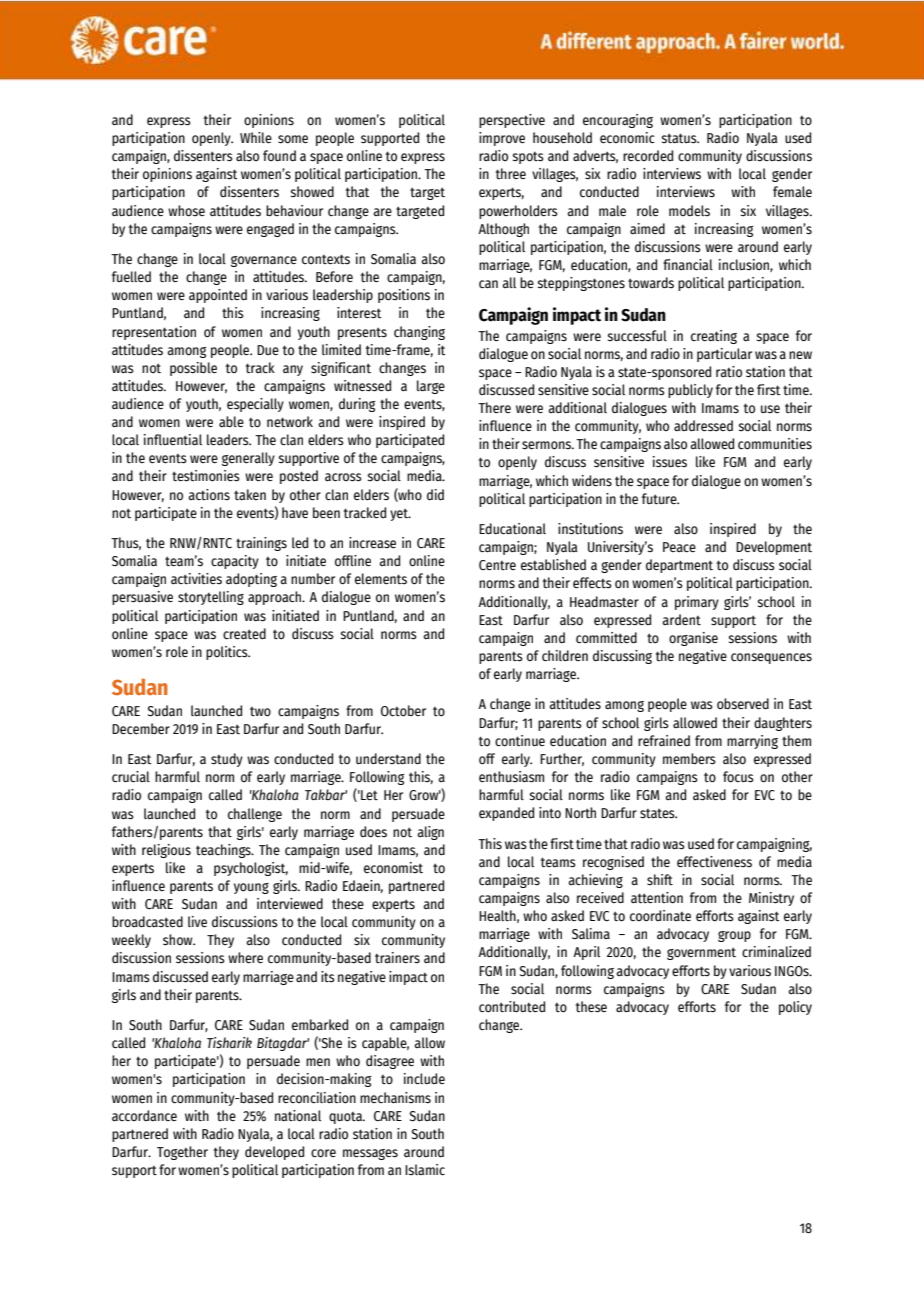  What do you see at coordinates (502, 139) in the page?
I see `improve` at bounding box center [502, 139].
